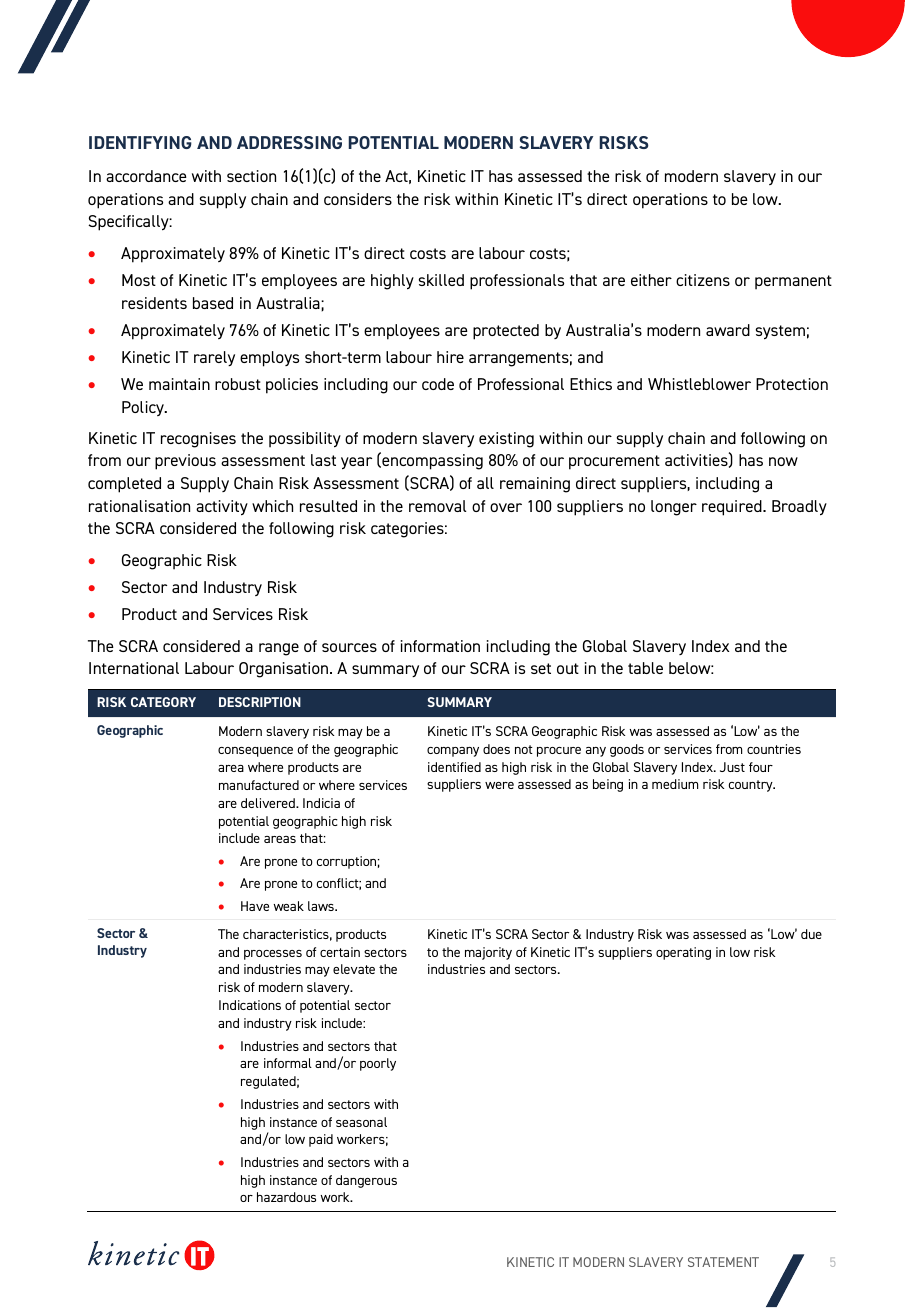 The width and height of the screenshot is (924, 1308). I want to click on majority, so click(488, 953).
